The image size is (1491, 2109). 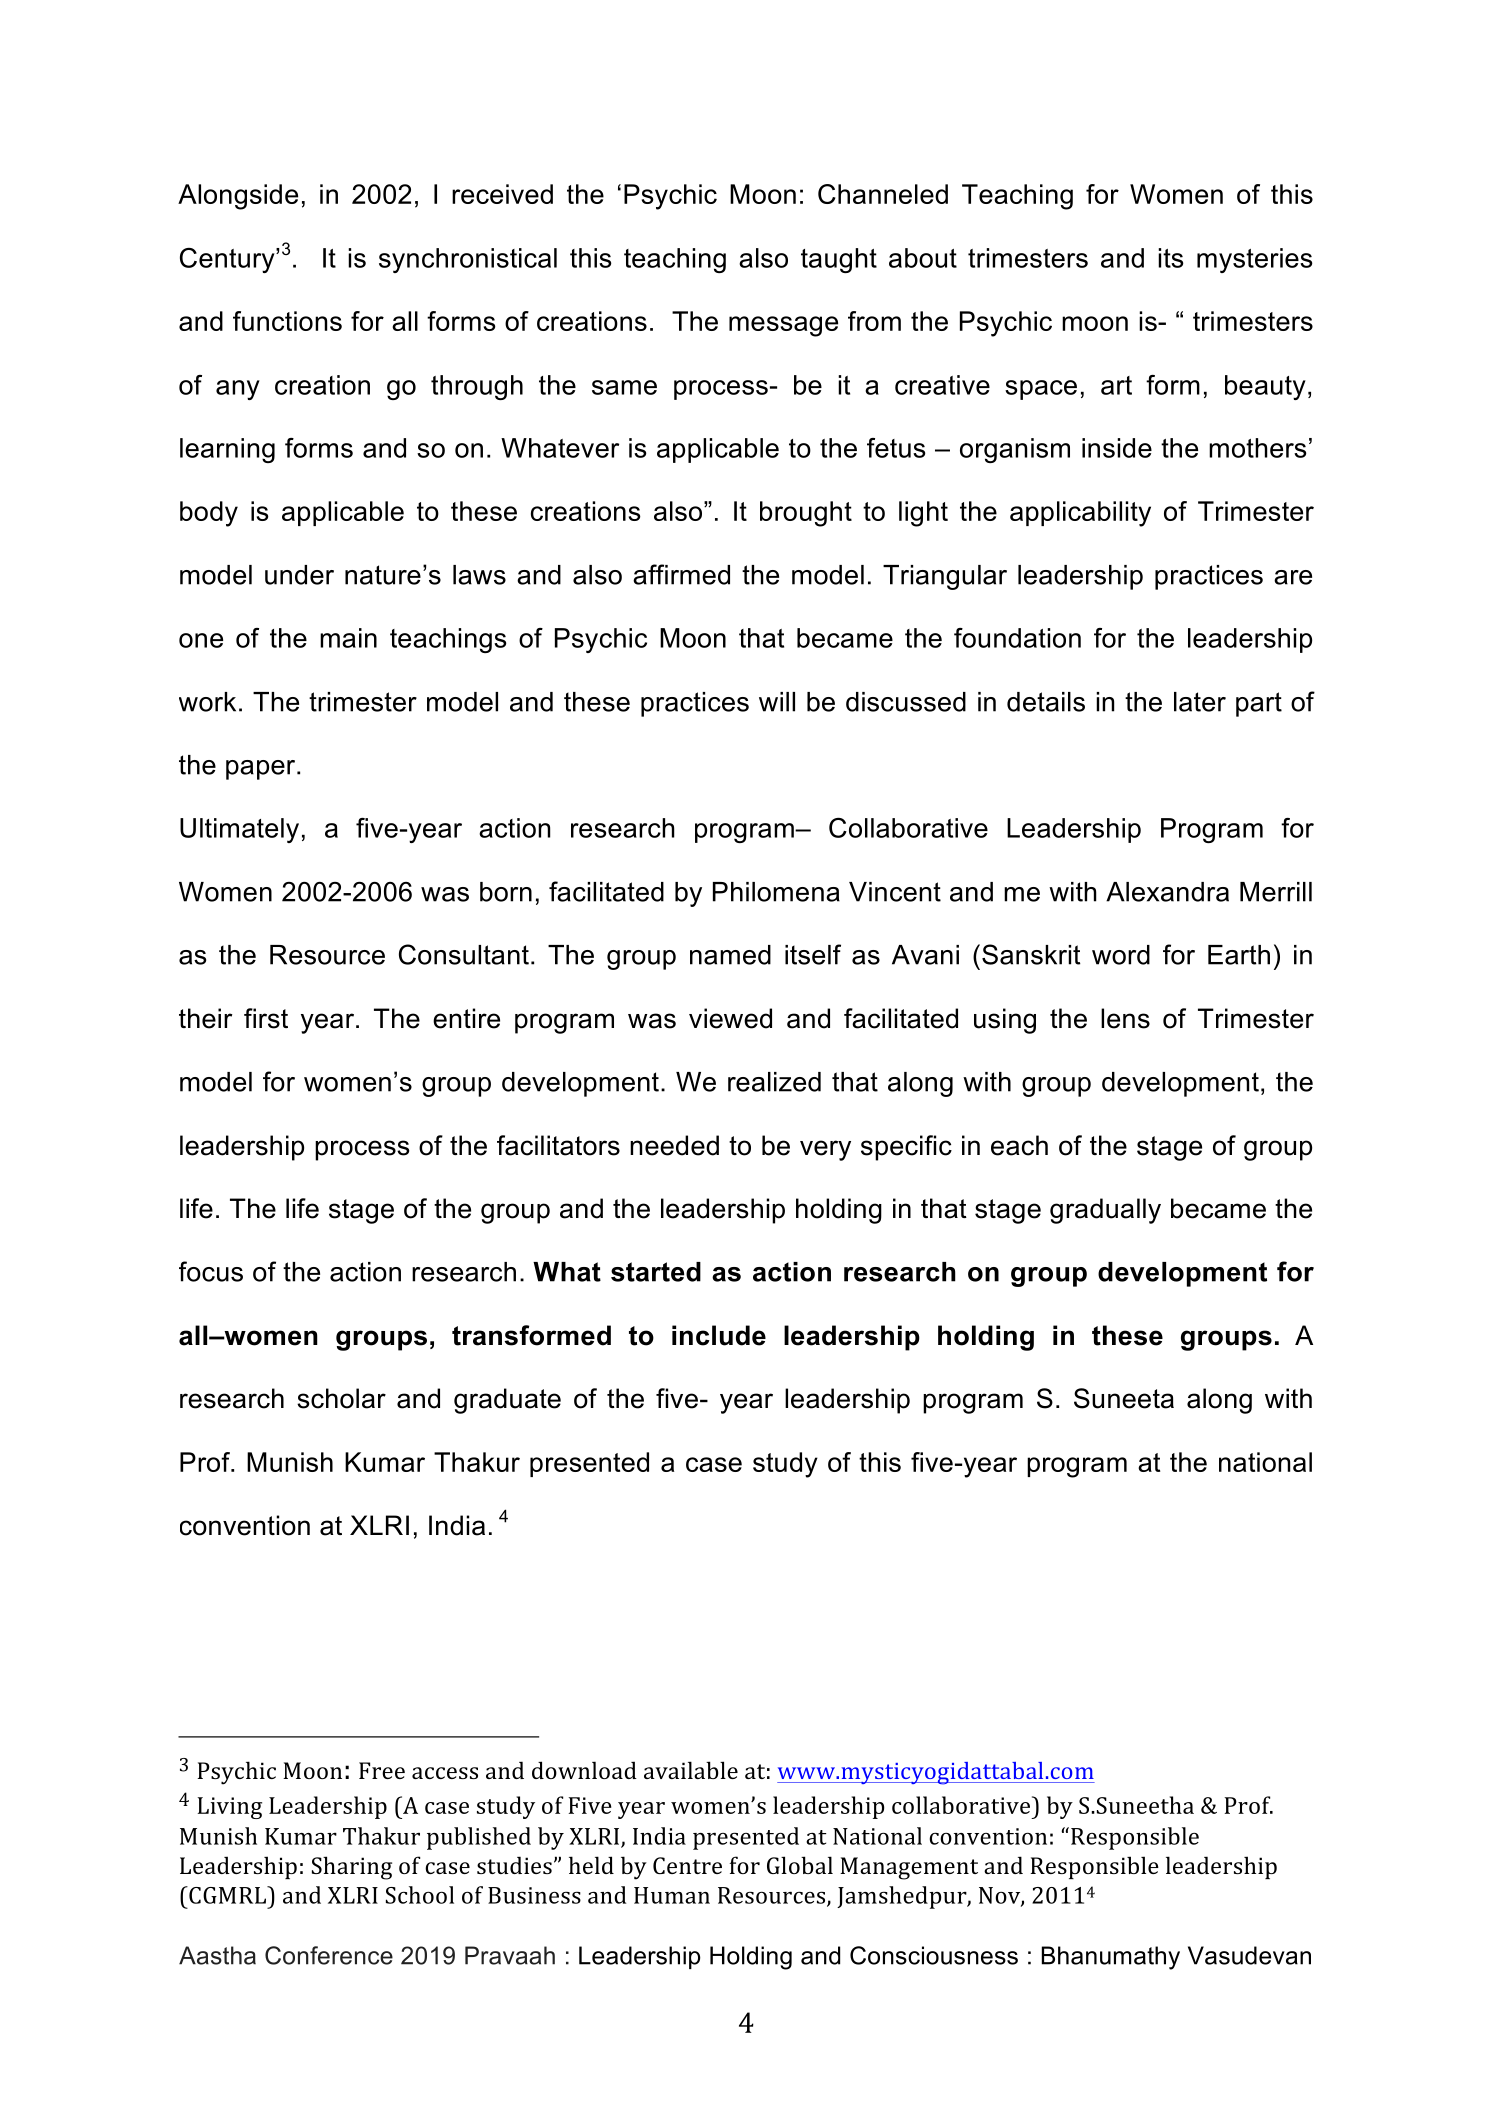 What do you see at coordinates (1125, 1018) in the screenshot?
I see `lens` at bounding box center [1125, 1018].
